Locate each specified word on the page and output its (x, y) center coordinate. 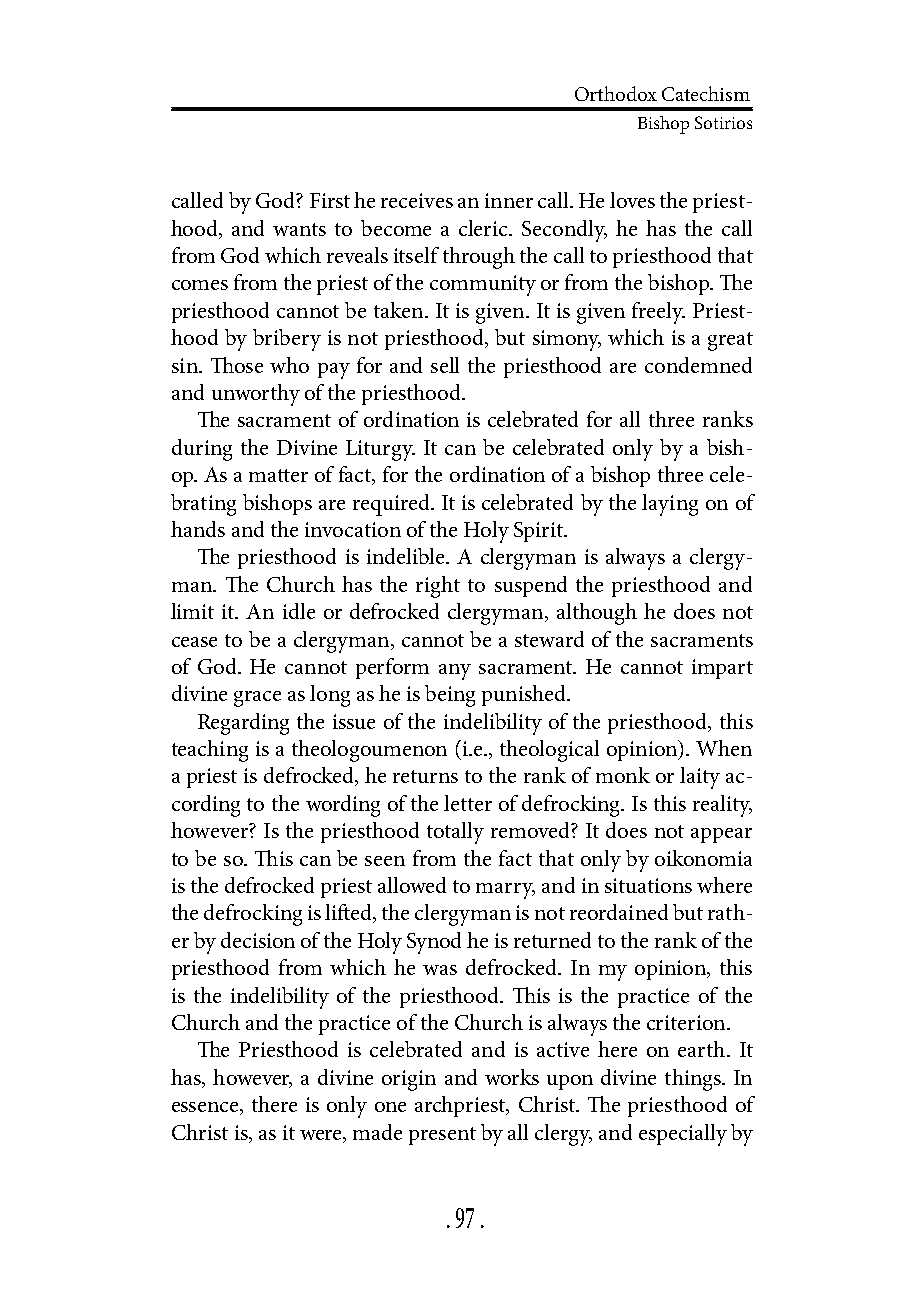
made (377, 1132)
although (597, 614)
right (438, 587)
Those (237, 365)
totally (455, 833)
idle (299, 611)
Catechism (706, 93)
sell (445, 365)
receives (417, 200)
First (330, 200)
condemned (698, 365)
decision (258, 940)
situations (648, 885)
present (442, 1136)
